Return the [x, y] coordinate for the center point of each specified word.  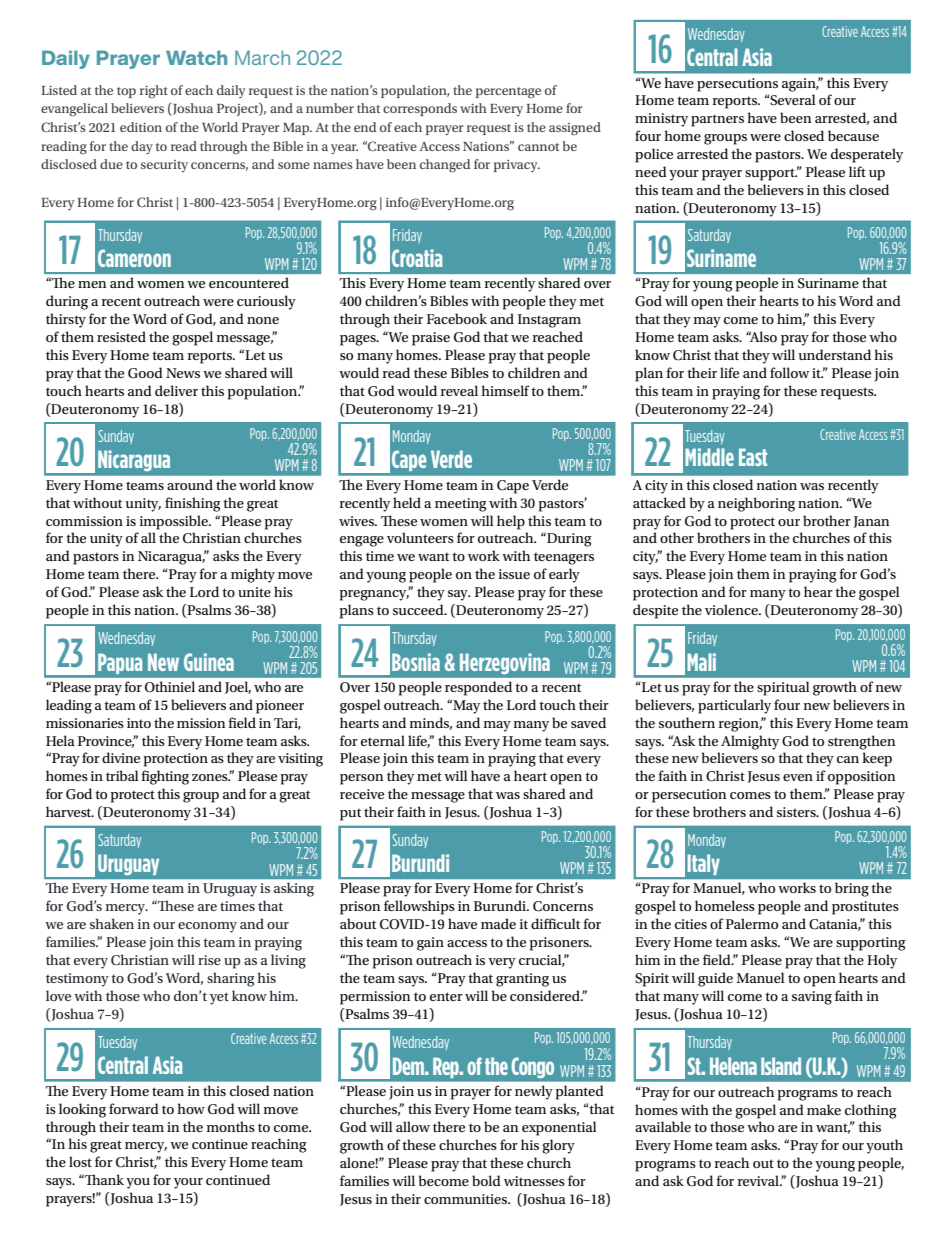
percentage [508, 92]
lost [80, 1161]
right [154, 92]
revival [759, 1180]
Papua [120, 663]
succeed [419, 609]
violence [732, 609]
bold [486, 1180]
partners [717, 120]
